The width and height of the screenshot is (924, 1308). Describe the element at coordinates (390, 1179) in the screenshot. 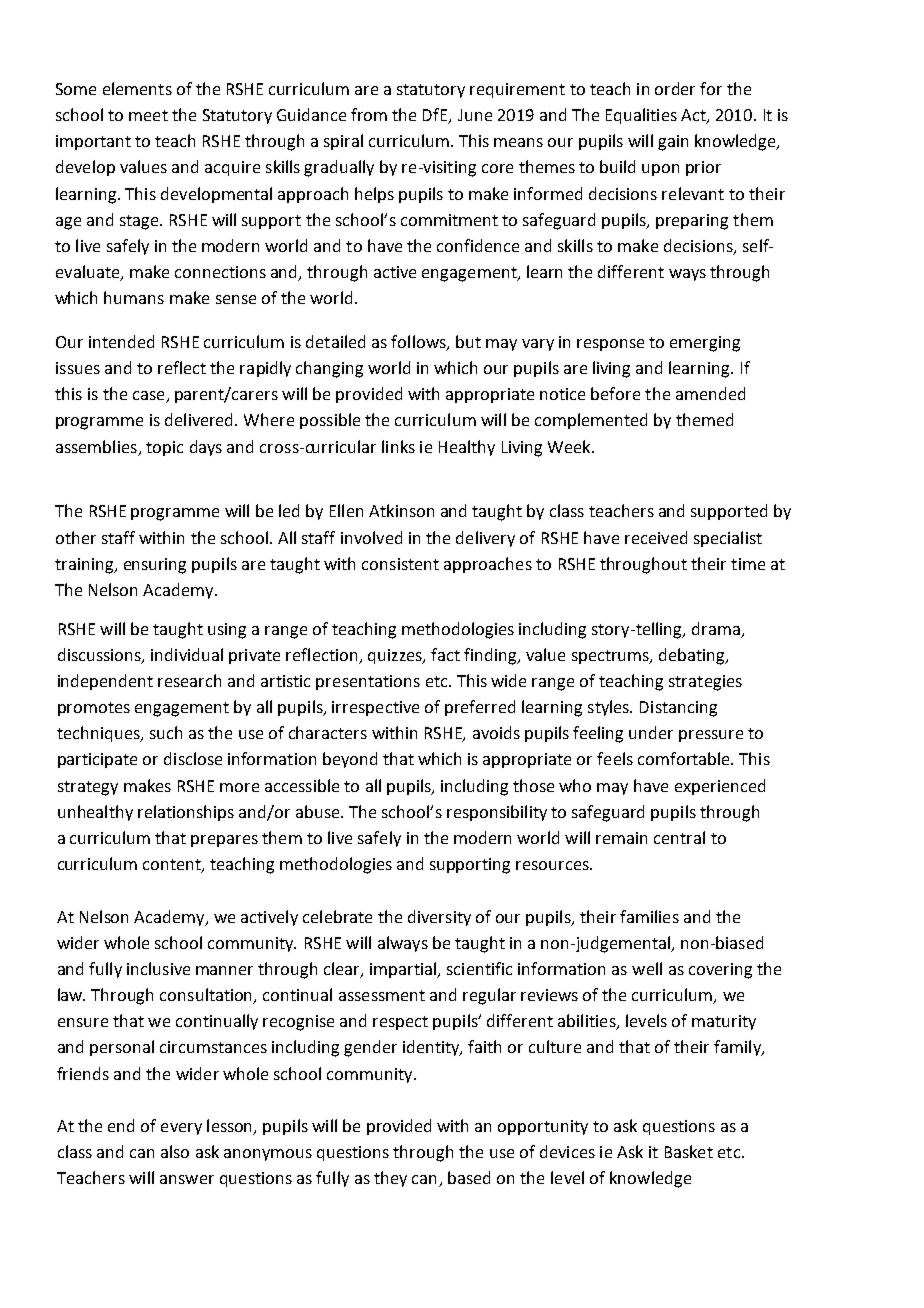

I see `they` at that location.
